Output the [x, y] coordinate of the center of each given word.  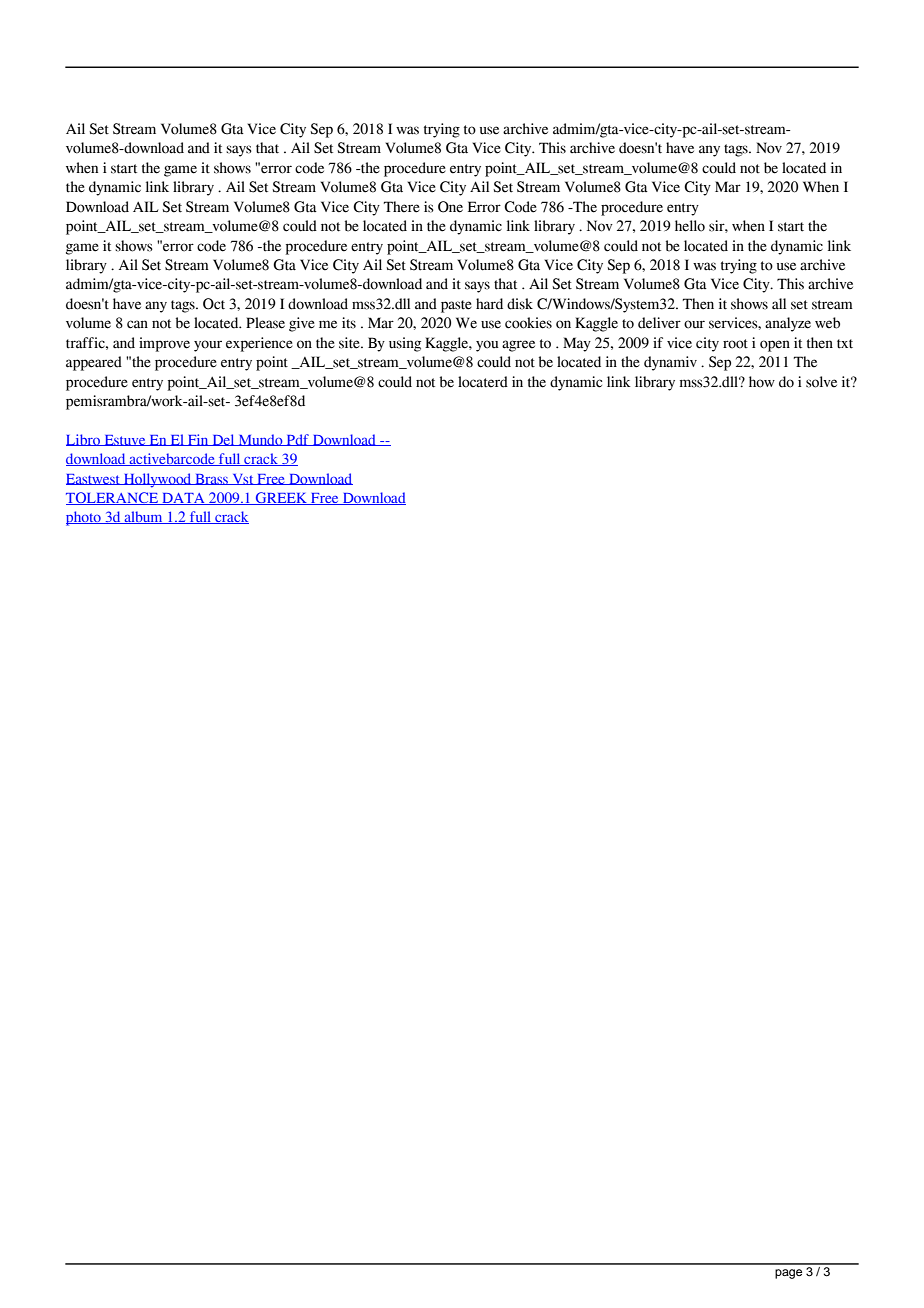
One [450, 207]
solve [821, 382]
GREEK [281, 498]
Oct [214, 304]
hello [690, 226]
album [143, 517]
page [788, 1274]
